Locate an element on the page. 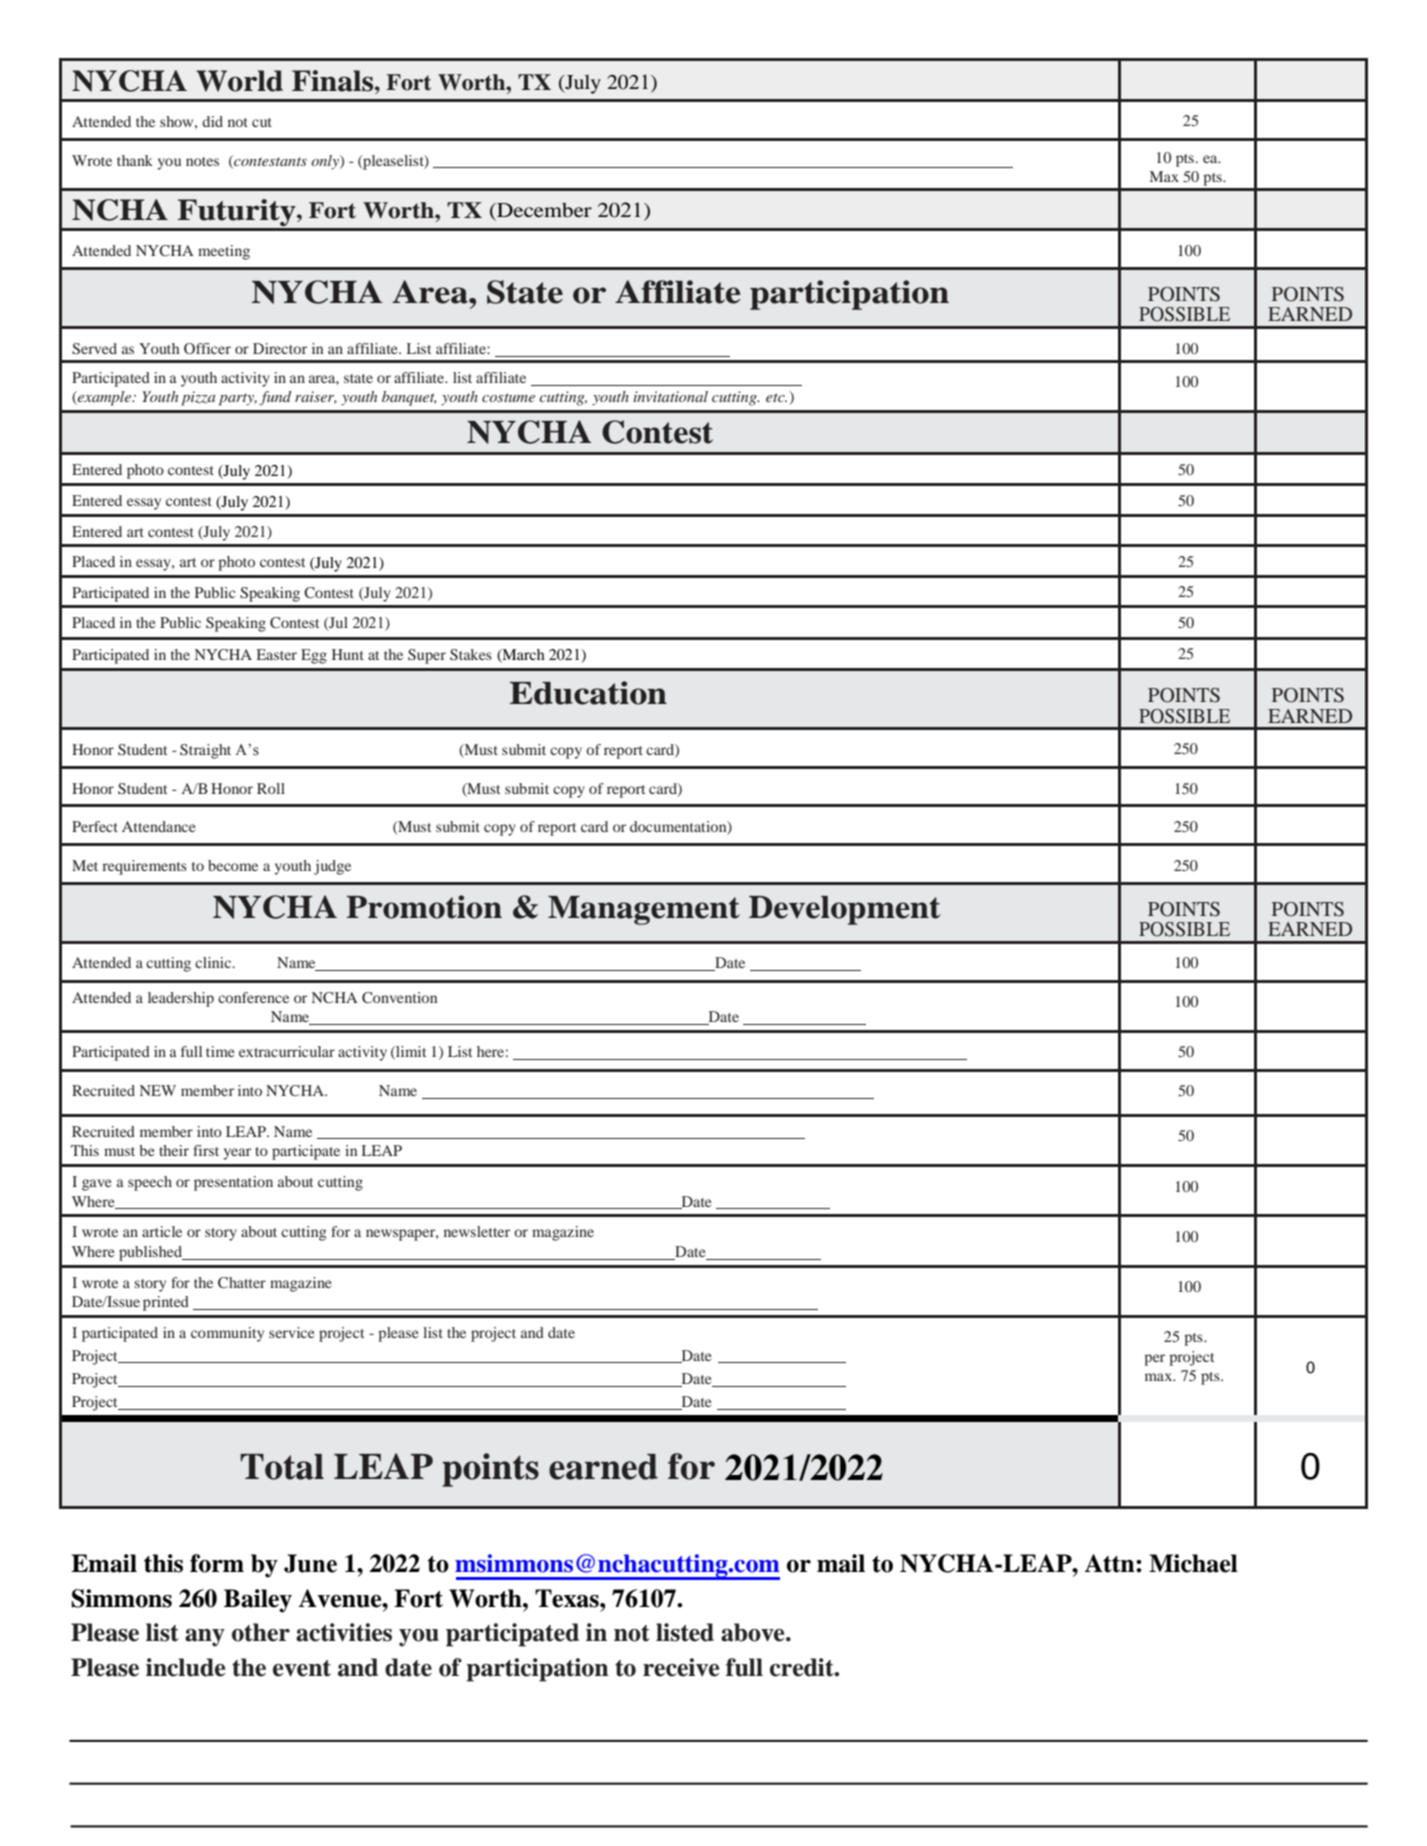  Management is located at coordinates (644, 910).
